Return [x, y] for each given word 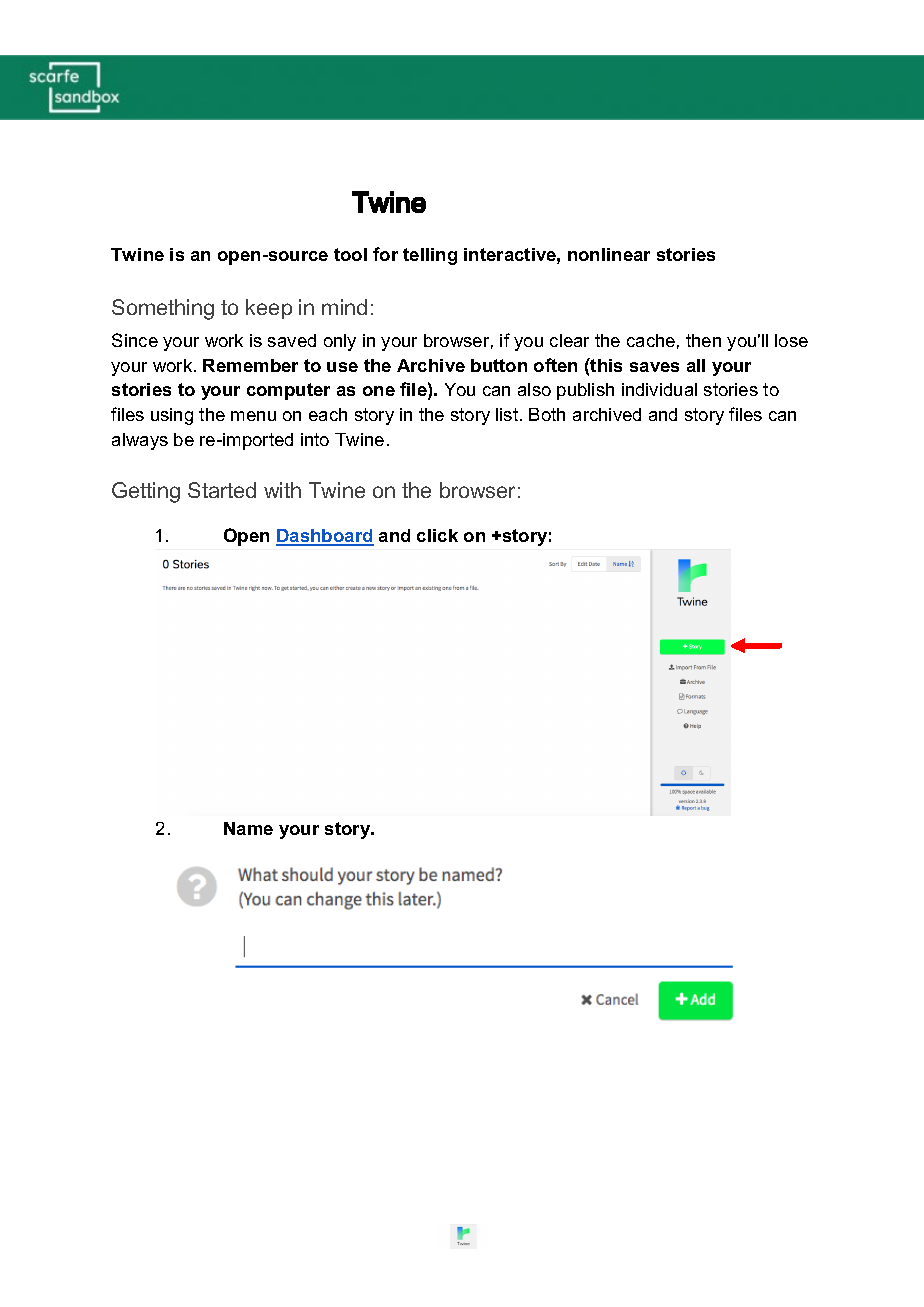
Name [248, 828]
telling [430, 256]
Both [547, 414]
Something [163, 309]
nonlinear [609, 254]
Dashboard [325, 537]
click [437, 535]
